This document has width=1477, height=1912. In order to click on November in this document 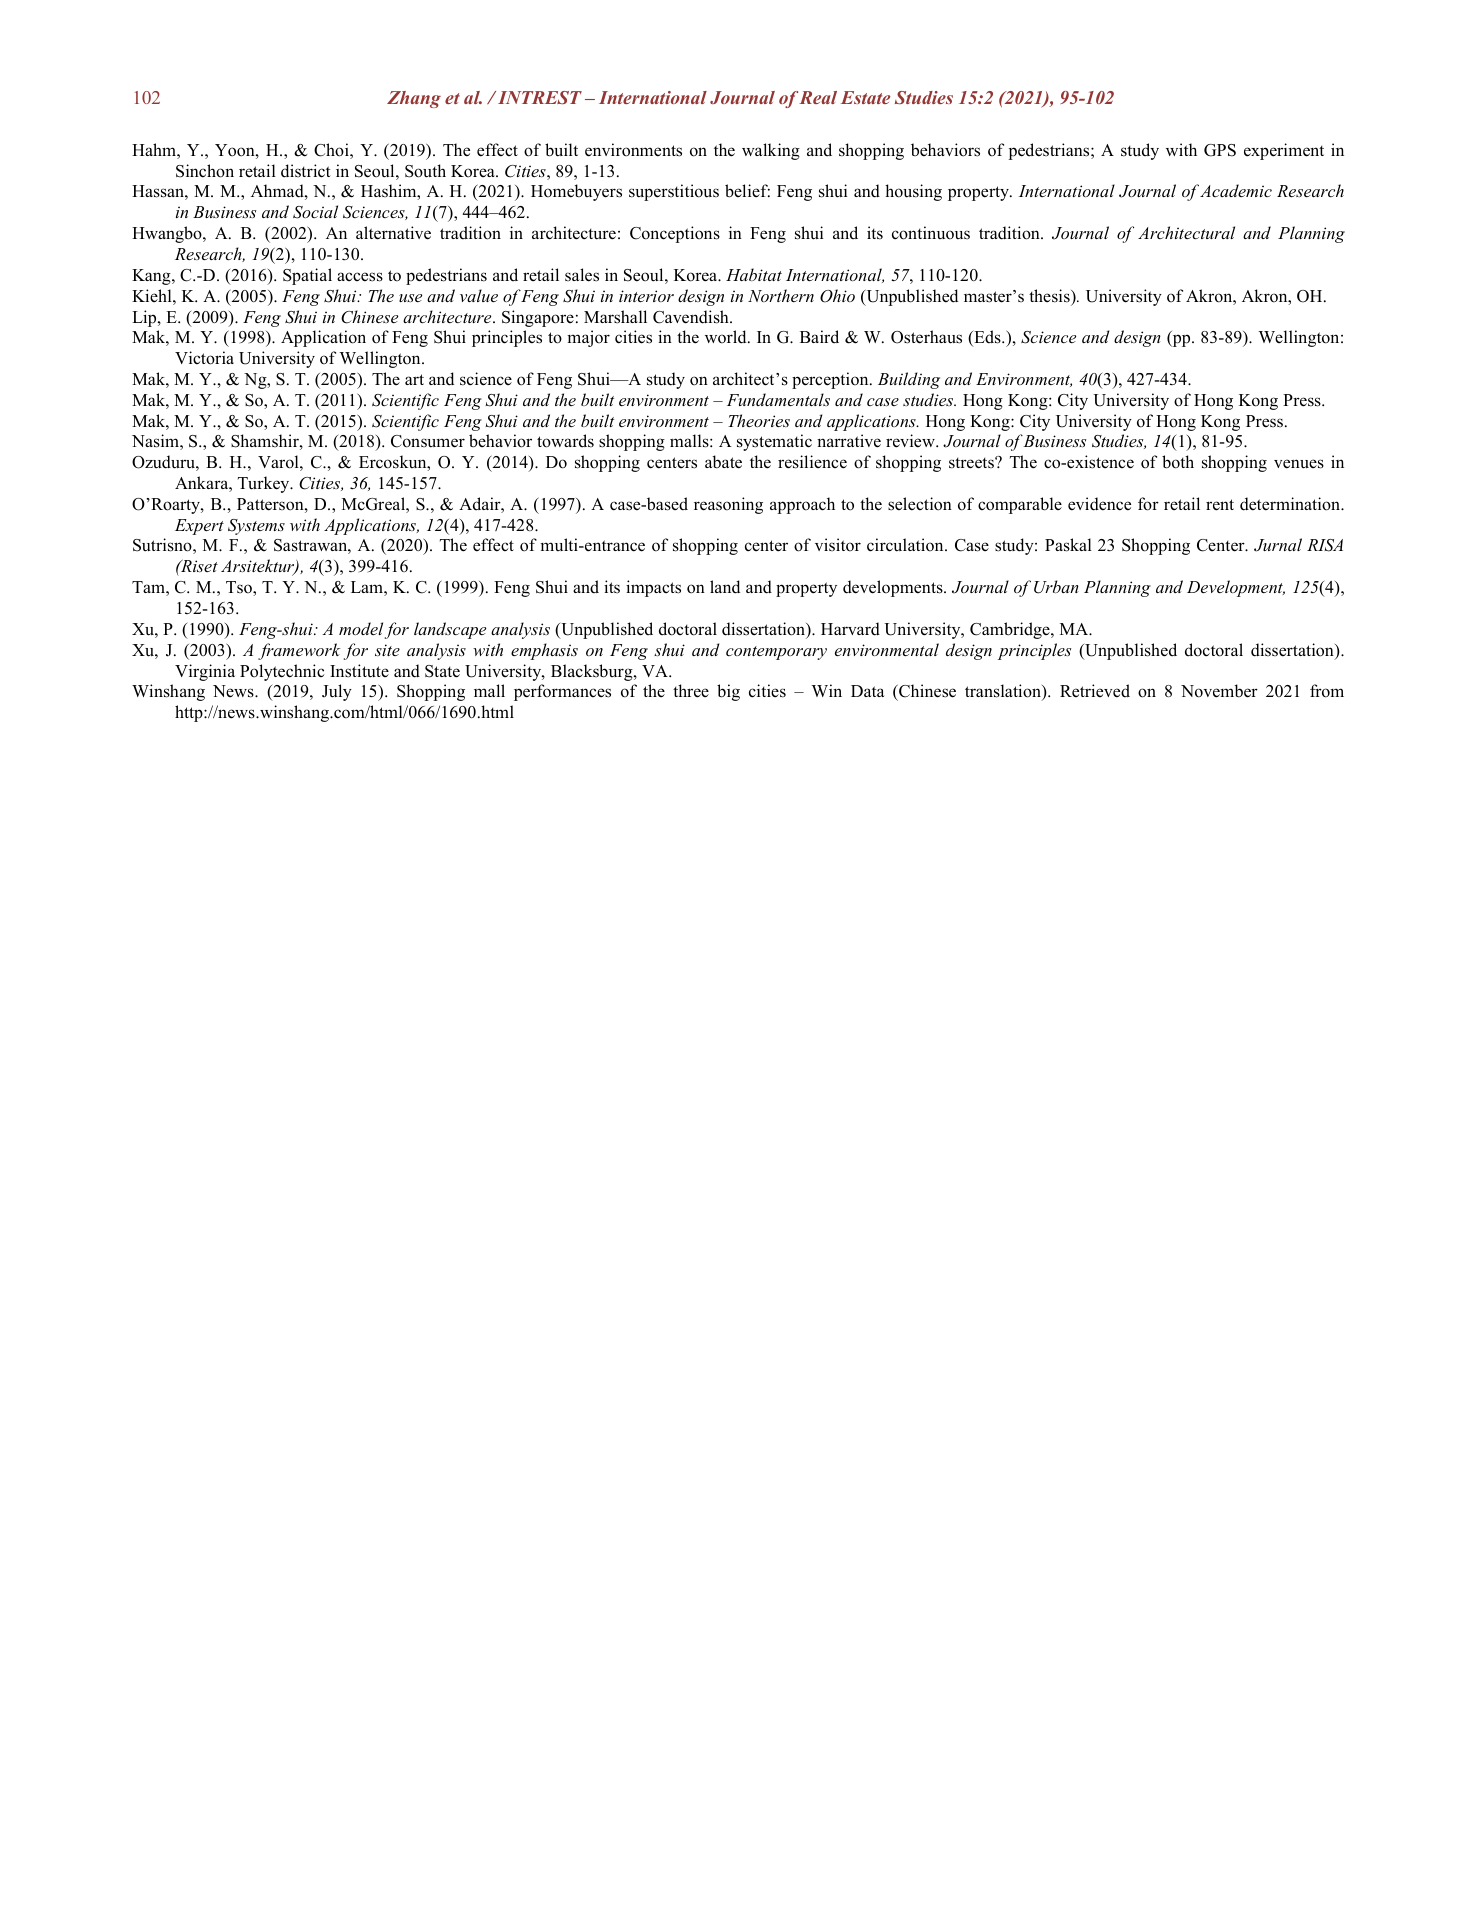, I will do `click(1219, 691)`.
